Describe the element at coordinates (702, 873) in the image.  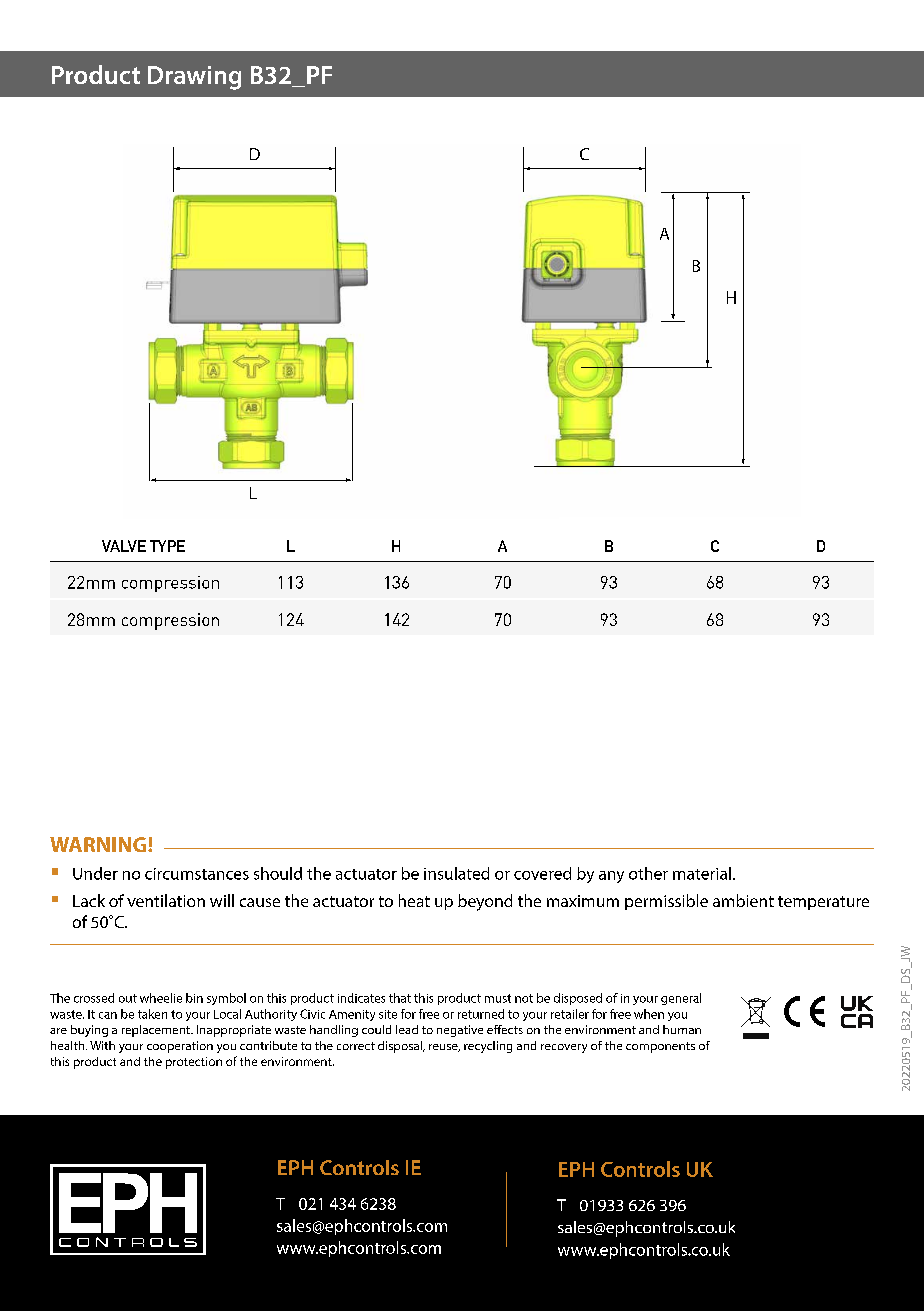
I see `material` at that location.
